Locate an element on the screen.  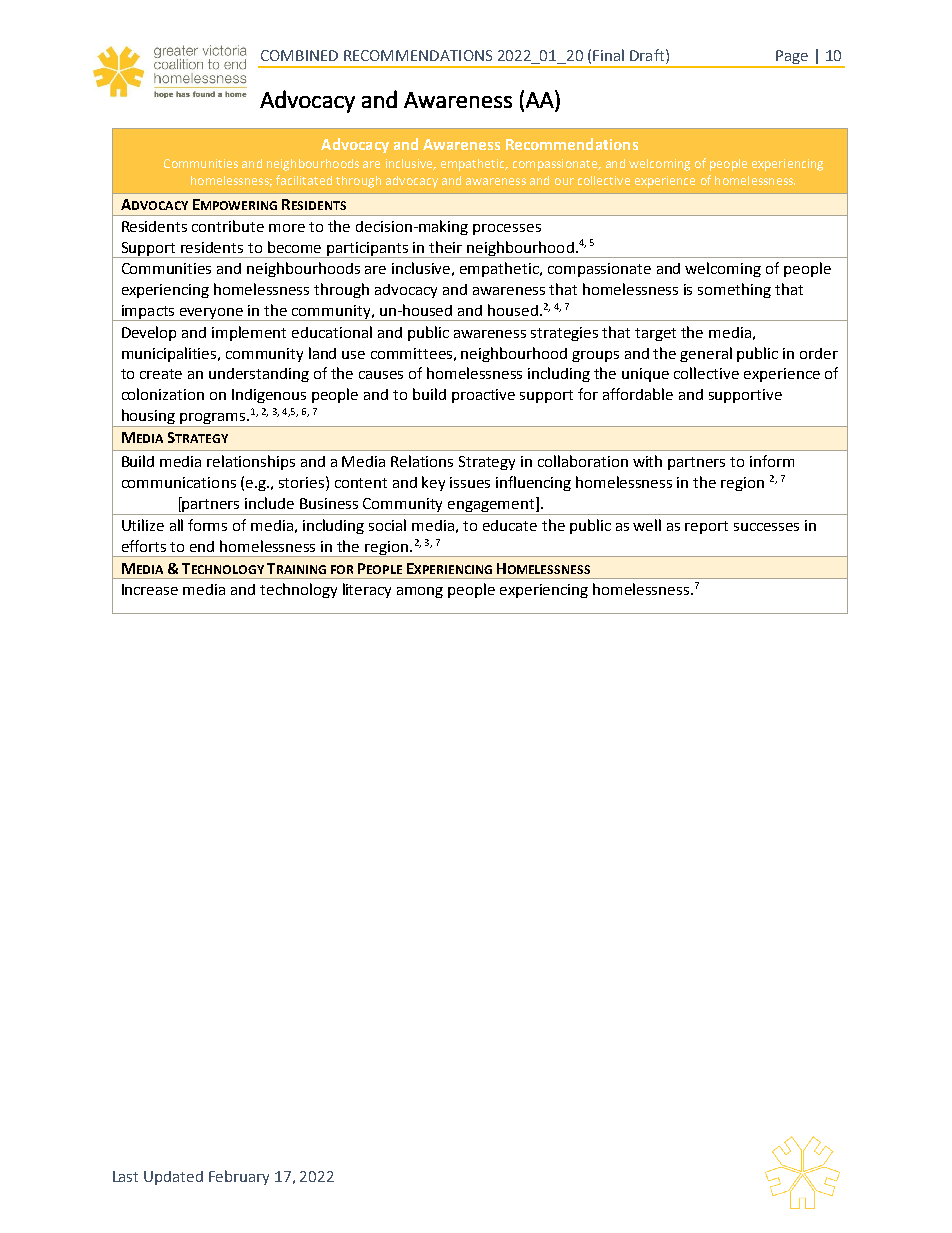
Page is located at coordinates (792, 58).
